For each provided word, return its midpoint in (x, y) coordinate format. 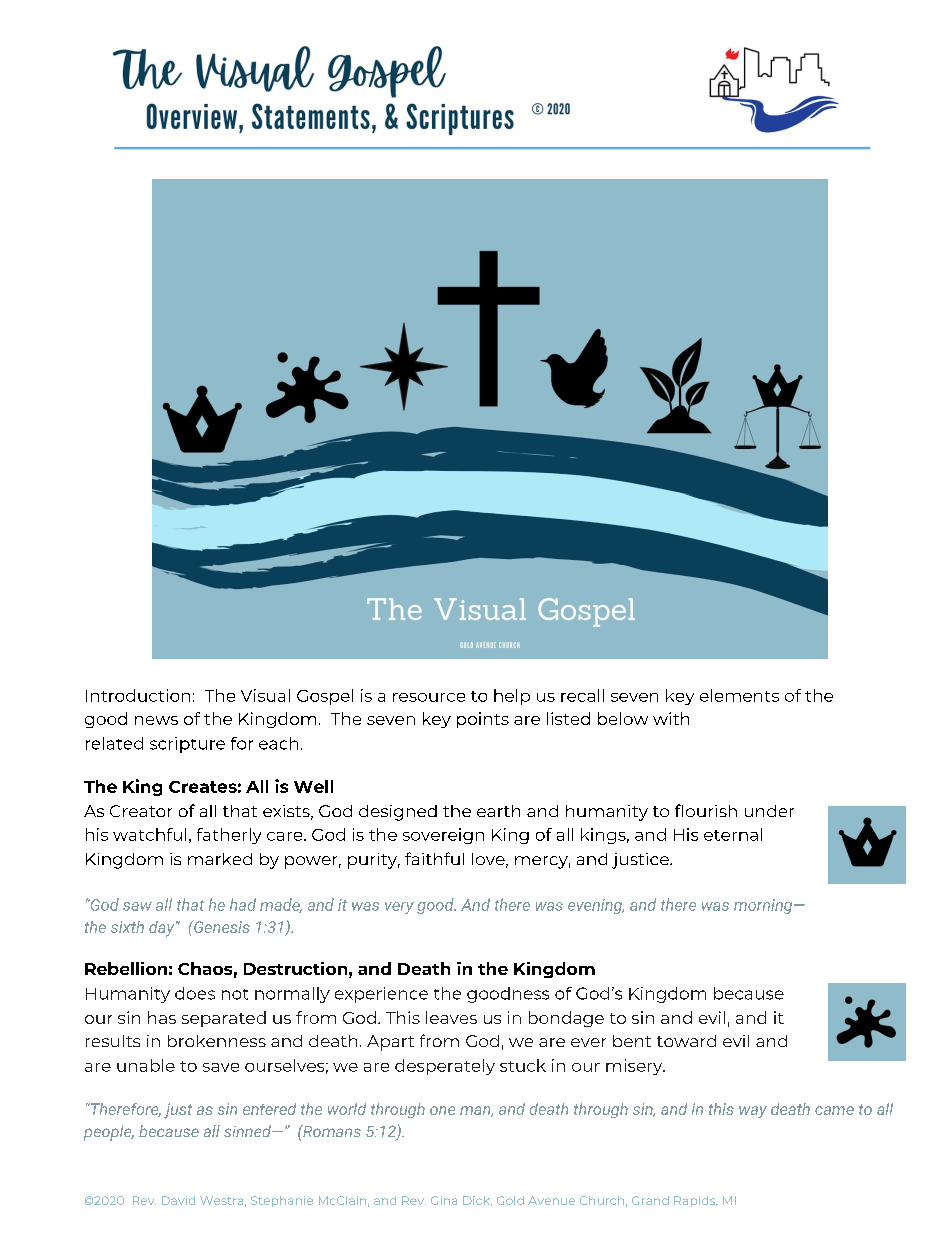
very (399, 908)
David (178, 1200)
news (156, 720)
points (483, 720)
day (163, 929)
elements (739, 695)
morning (763, 906)
